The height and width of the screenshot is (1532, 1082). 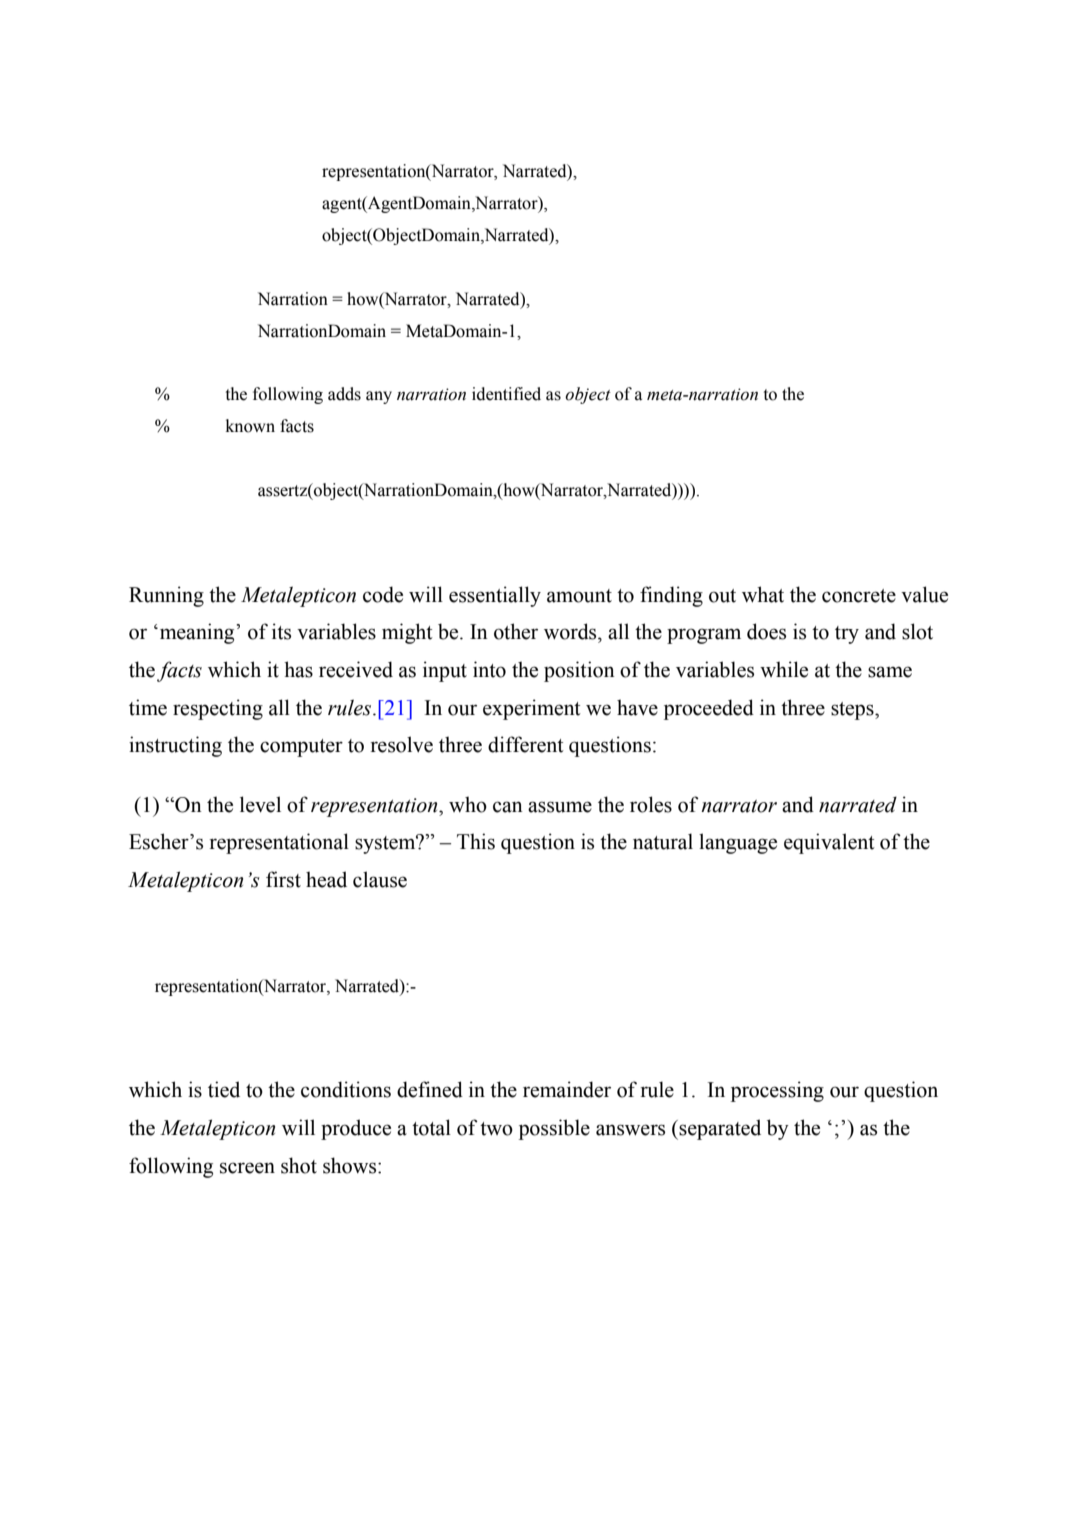 What do you see at coordinates (247, 1168) in the screenshot?
I see `screen` at bounding box center [247, 1168].
